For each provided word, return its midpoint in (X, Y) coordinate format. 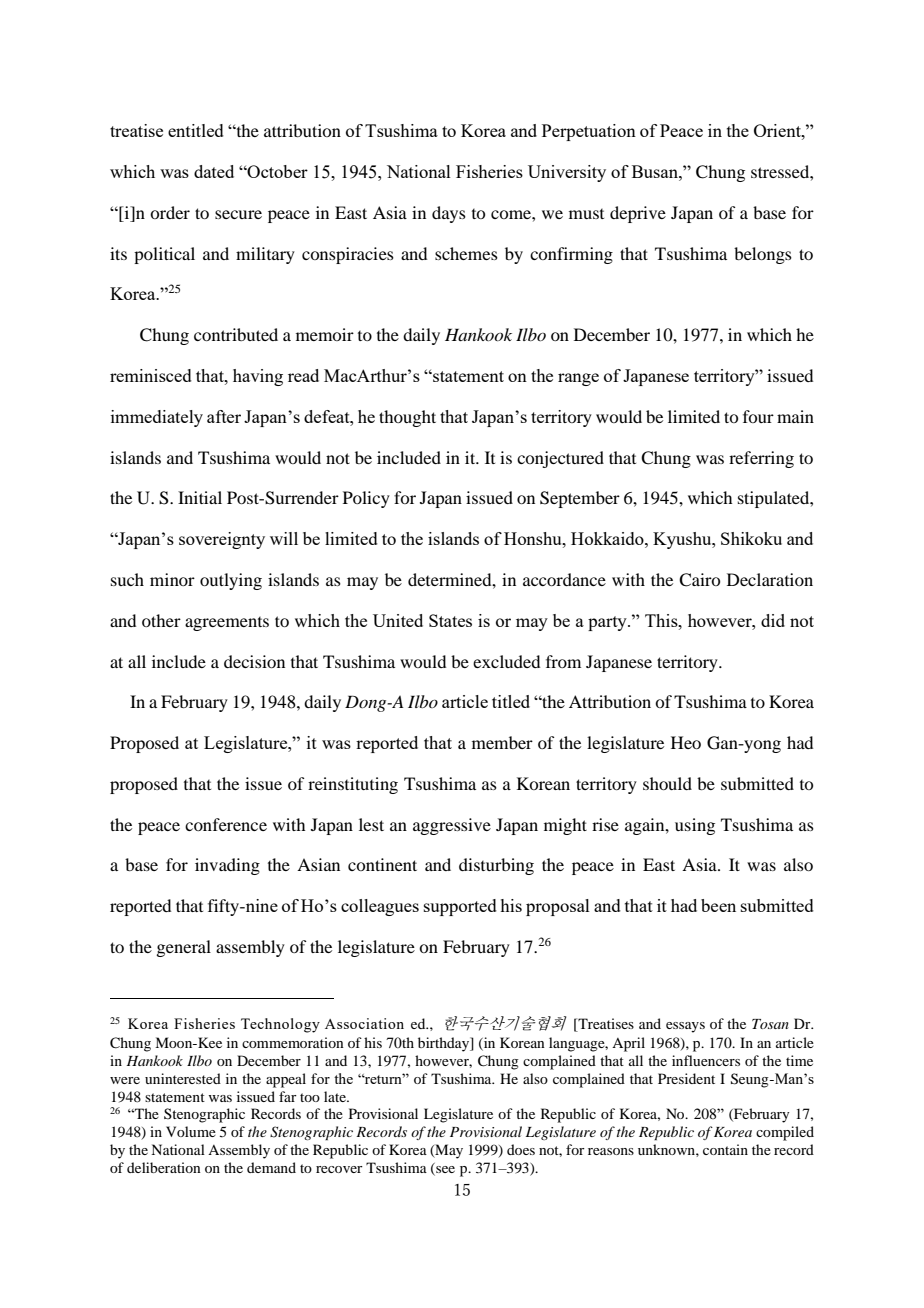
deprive (638, 214)
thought (407, 418)
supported (460, 907)
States (450, 620)
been (718, 905)
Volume (191, 1131)
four (758, 416)
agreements (227, 624)
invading (227, 866)
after (224, 416)
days (449, 214)
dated (214, 171)
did (773, 620)
